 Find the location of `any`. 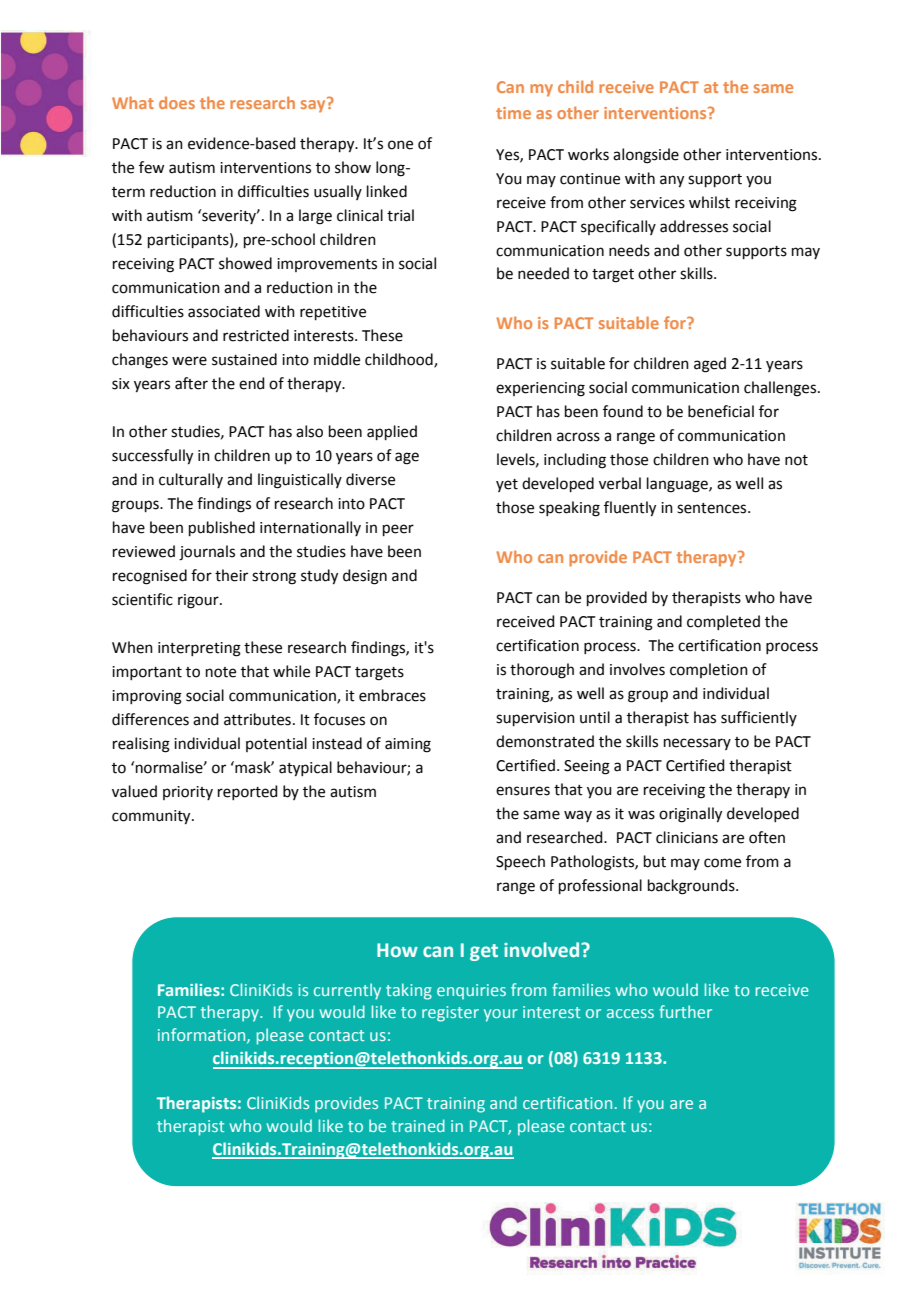

any is located at coordinates (672, 181).
